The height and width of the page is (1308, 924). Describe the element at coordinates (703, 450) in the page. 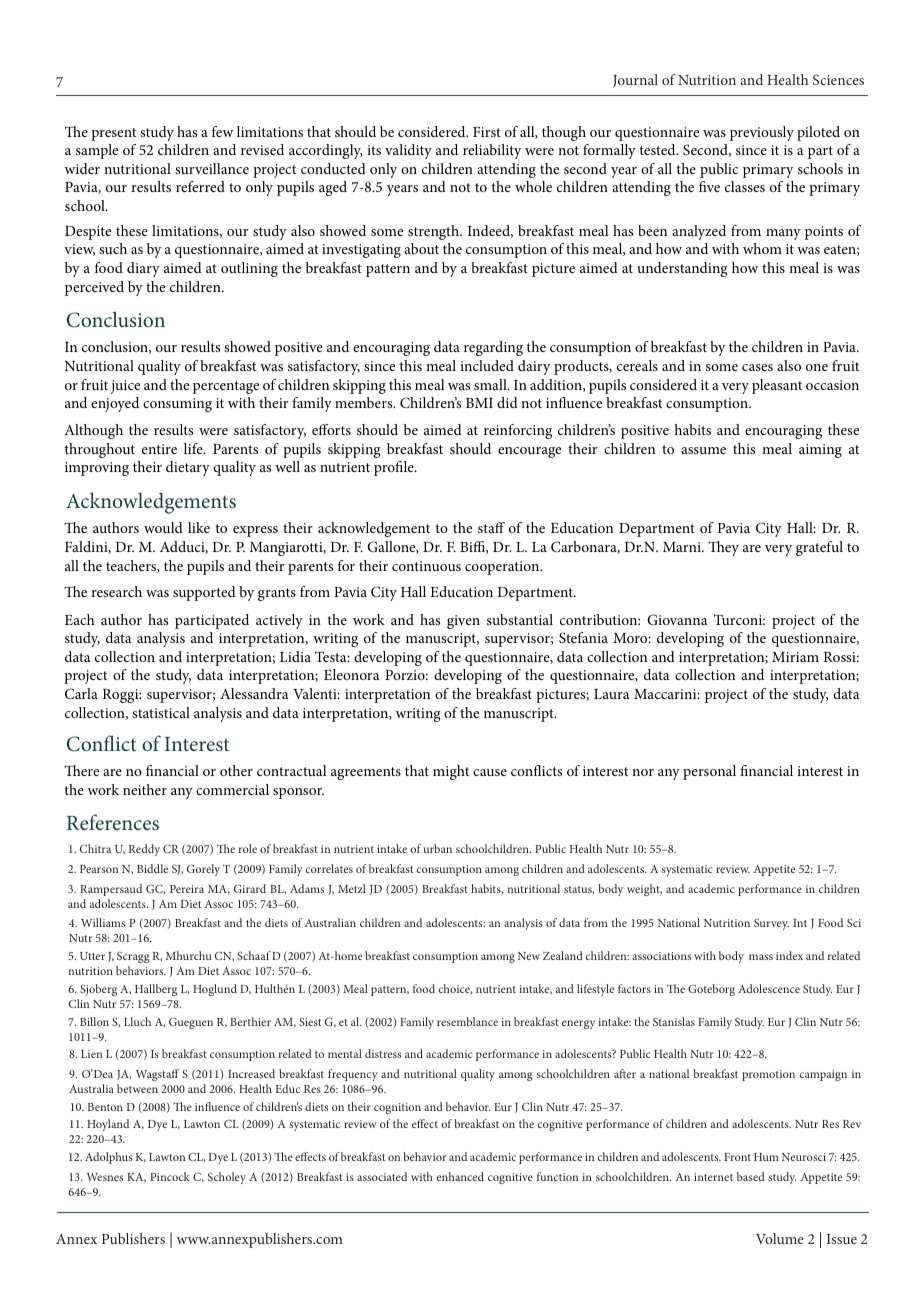

I see `assume` at that location.
